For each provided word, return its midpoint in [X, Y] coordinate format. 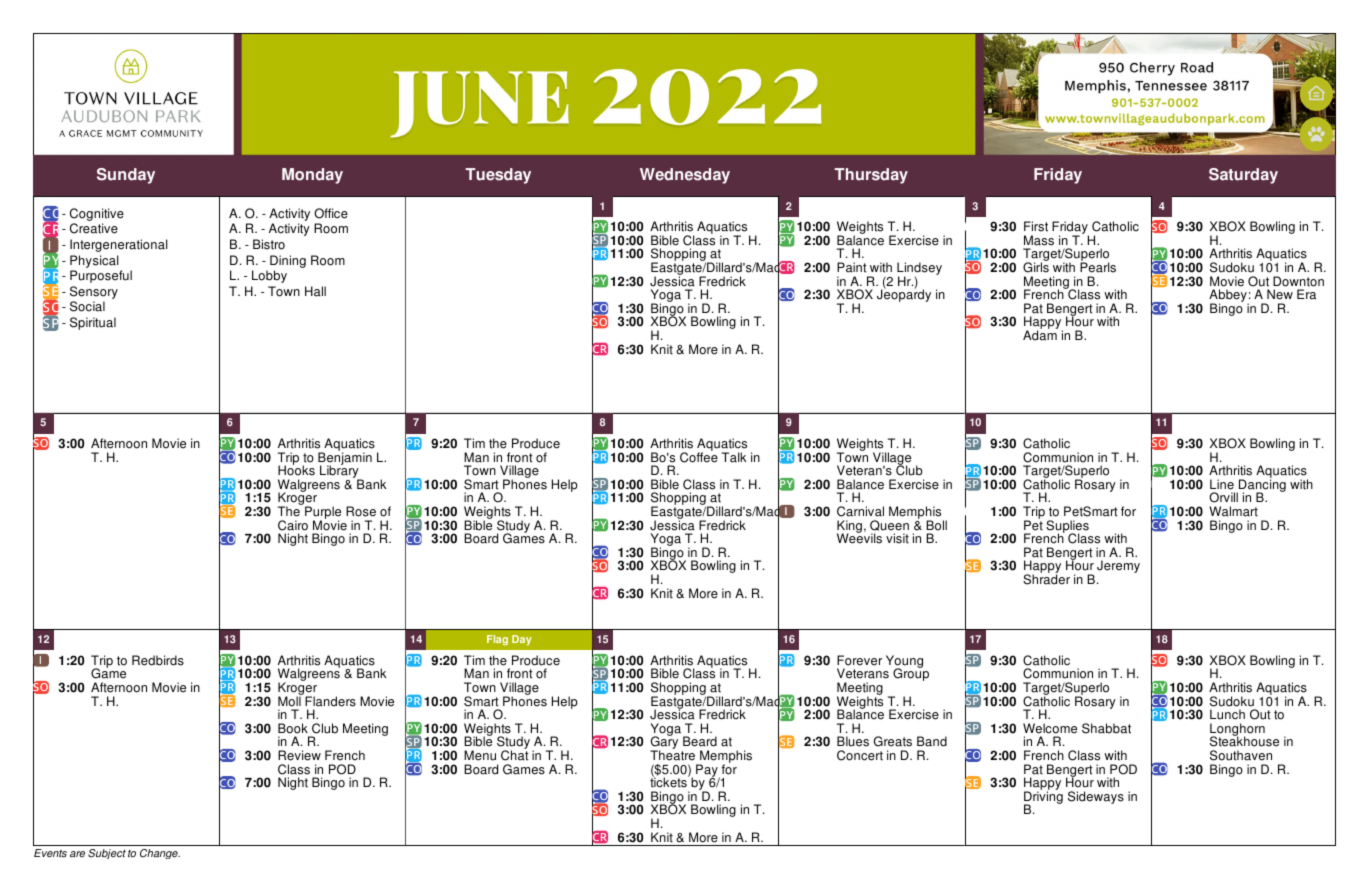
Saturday [1243, 176]
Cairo [293, 525]
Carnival [860, 511]
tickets [669, 782]
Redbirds [158, 660]
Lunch [1227, 714]
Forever [859, 660]
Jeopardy [904, 295]
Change [160, 854]
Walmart [1233, 511]
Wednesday [685, 176]
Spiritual [93, 323]
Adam [1040, 334]
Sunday [126, 176]
